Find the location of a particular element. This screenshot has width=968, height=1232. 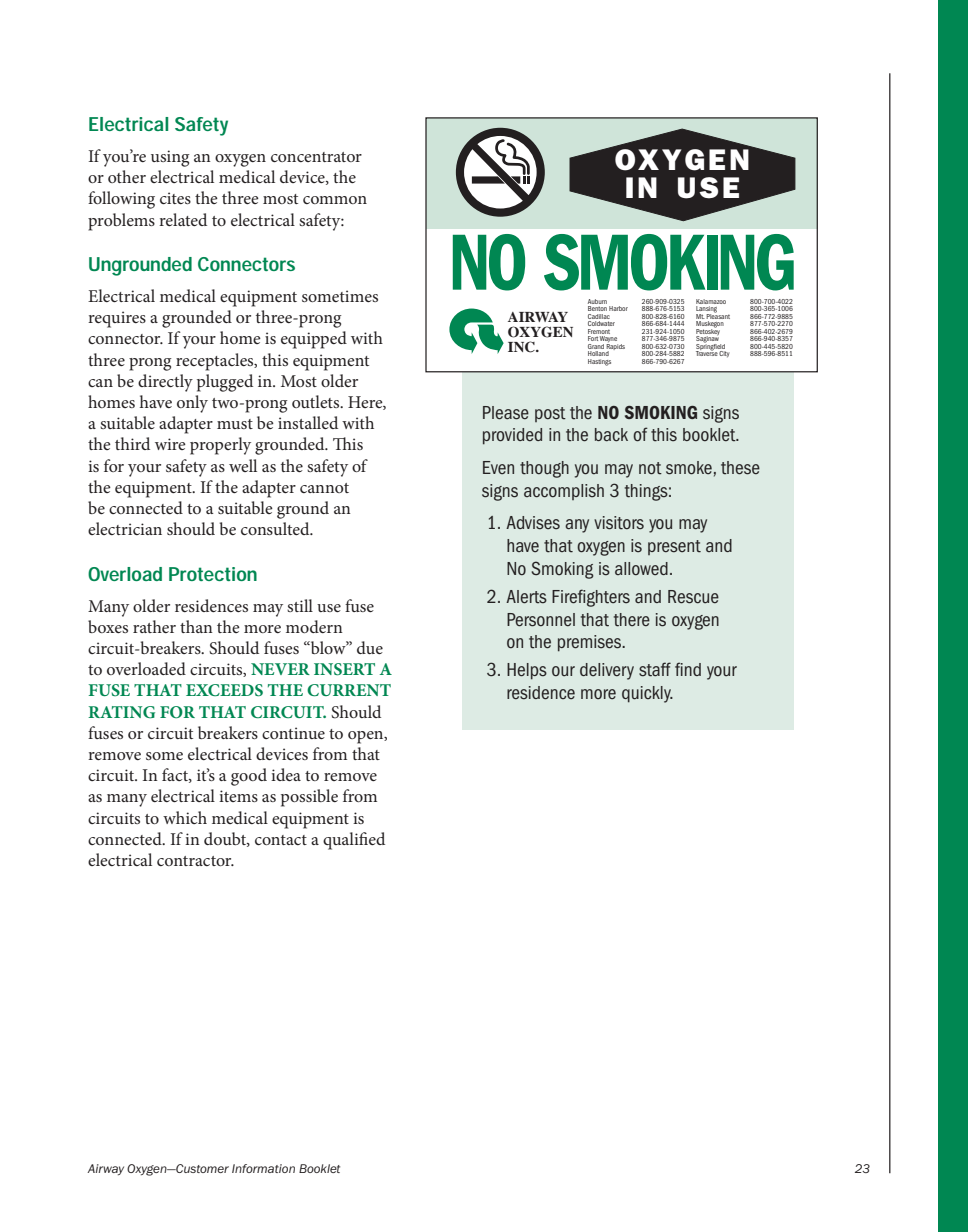

contractor is located at coordinates (195, 861).
